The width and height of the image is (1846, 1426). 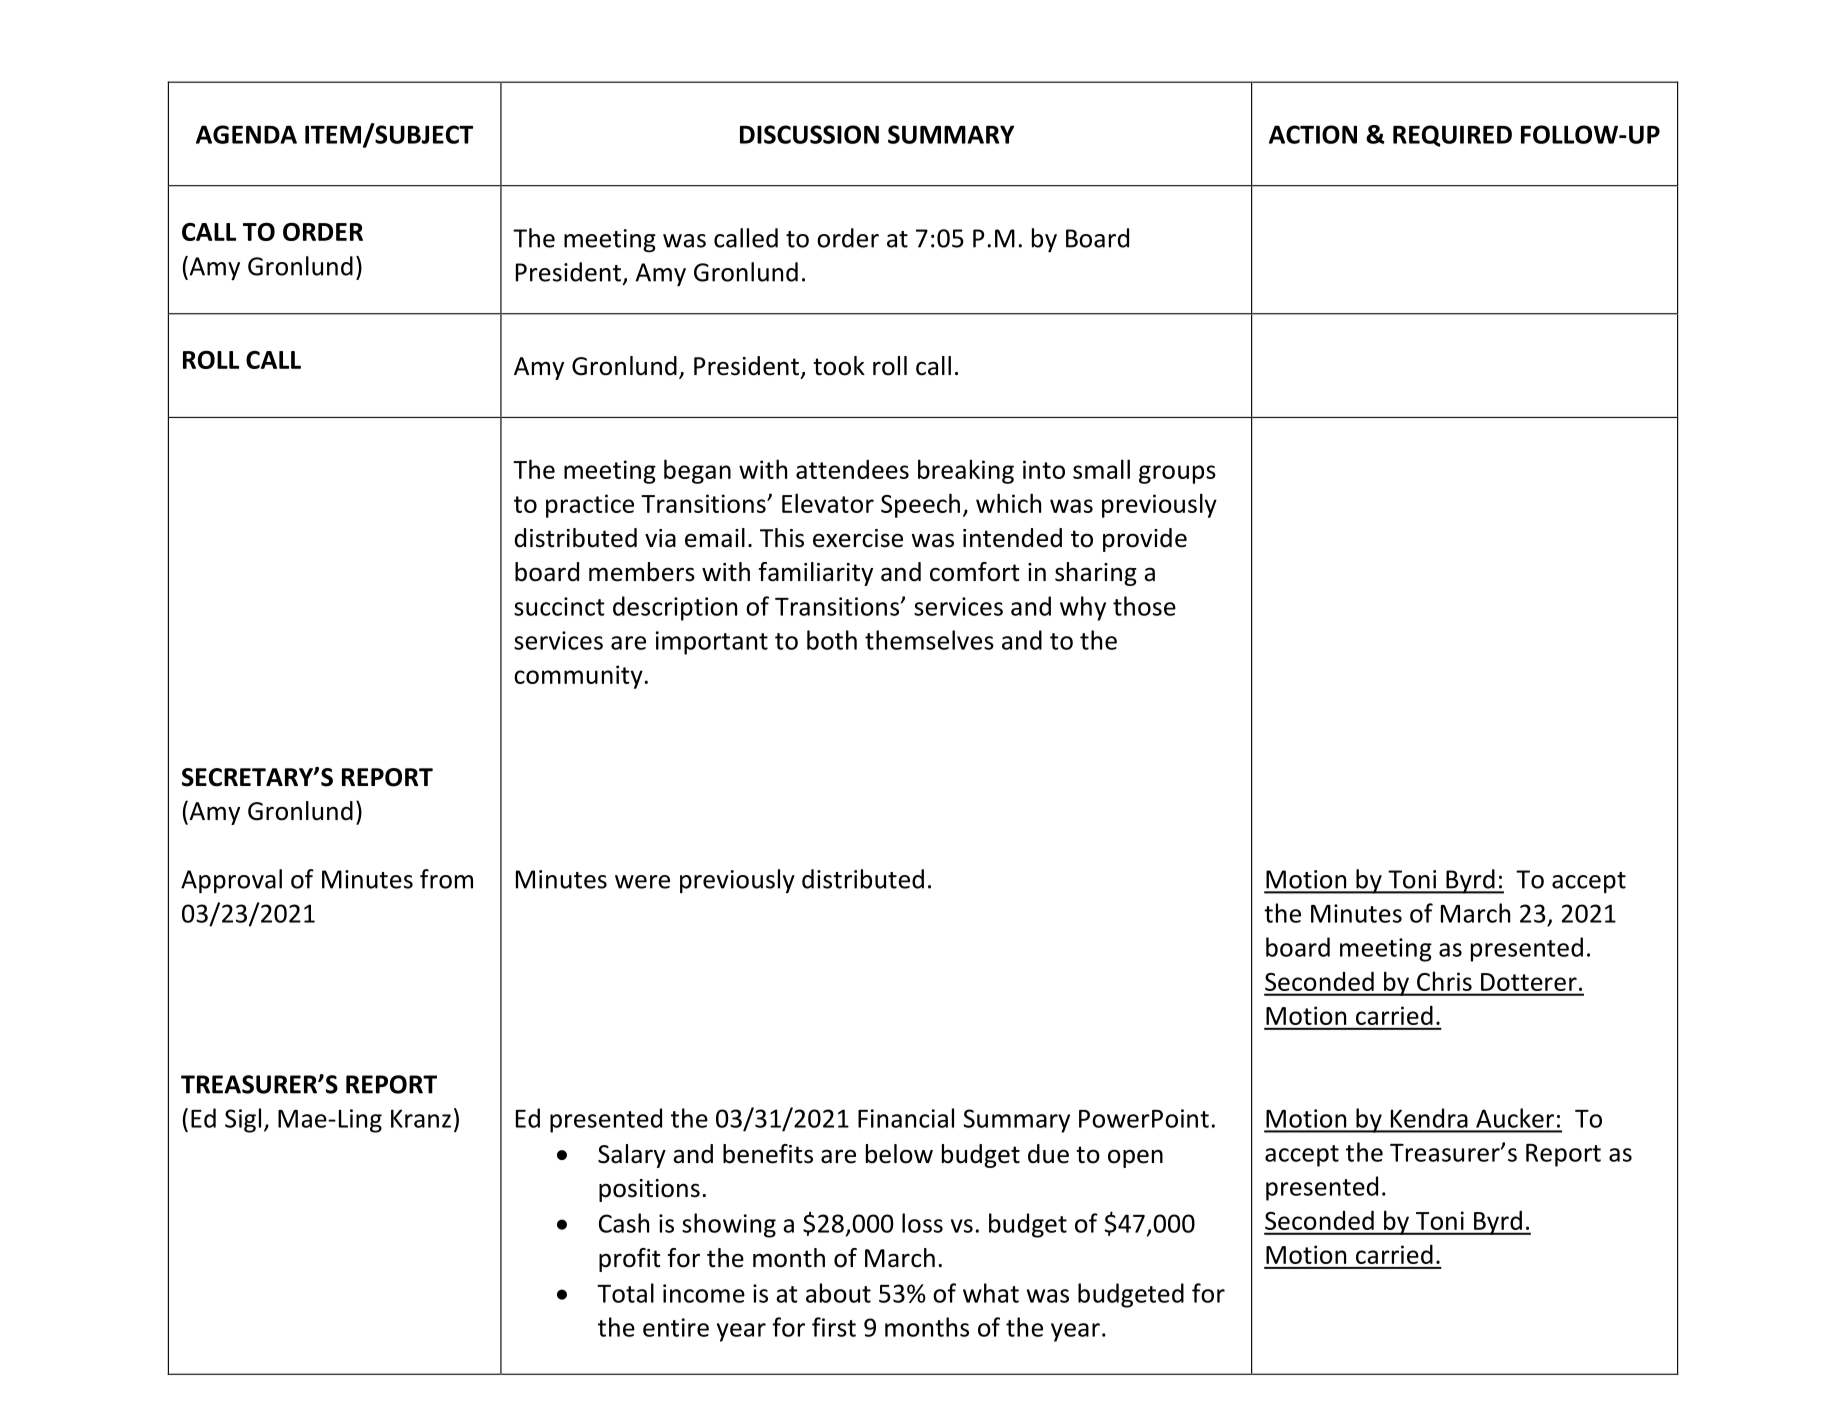 I want to click on groups, so click(x=1177, y=474).
